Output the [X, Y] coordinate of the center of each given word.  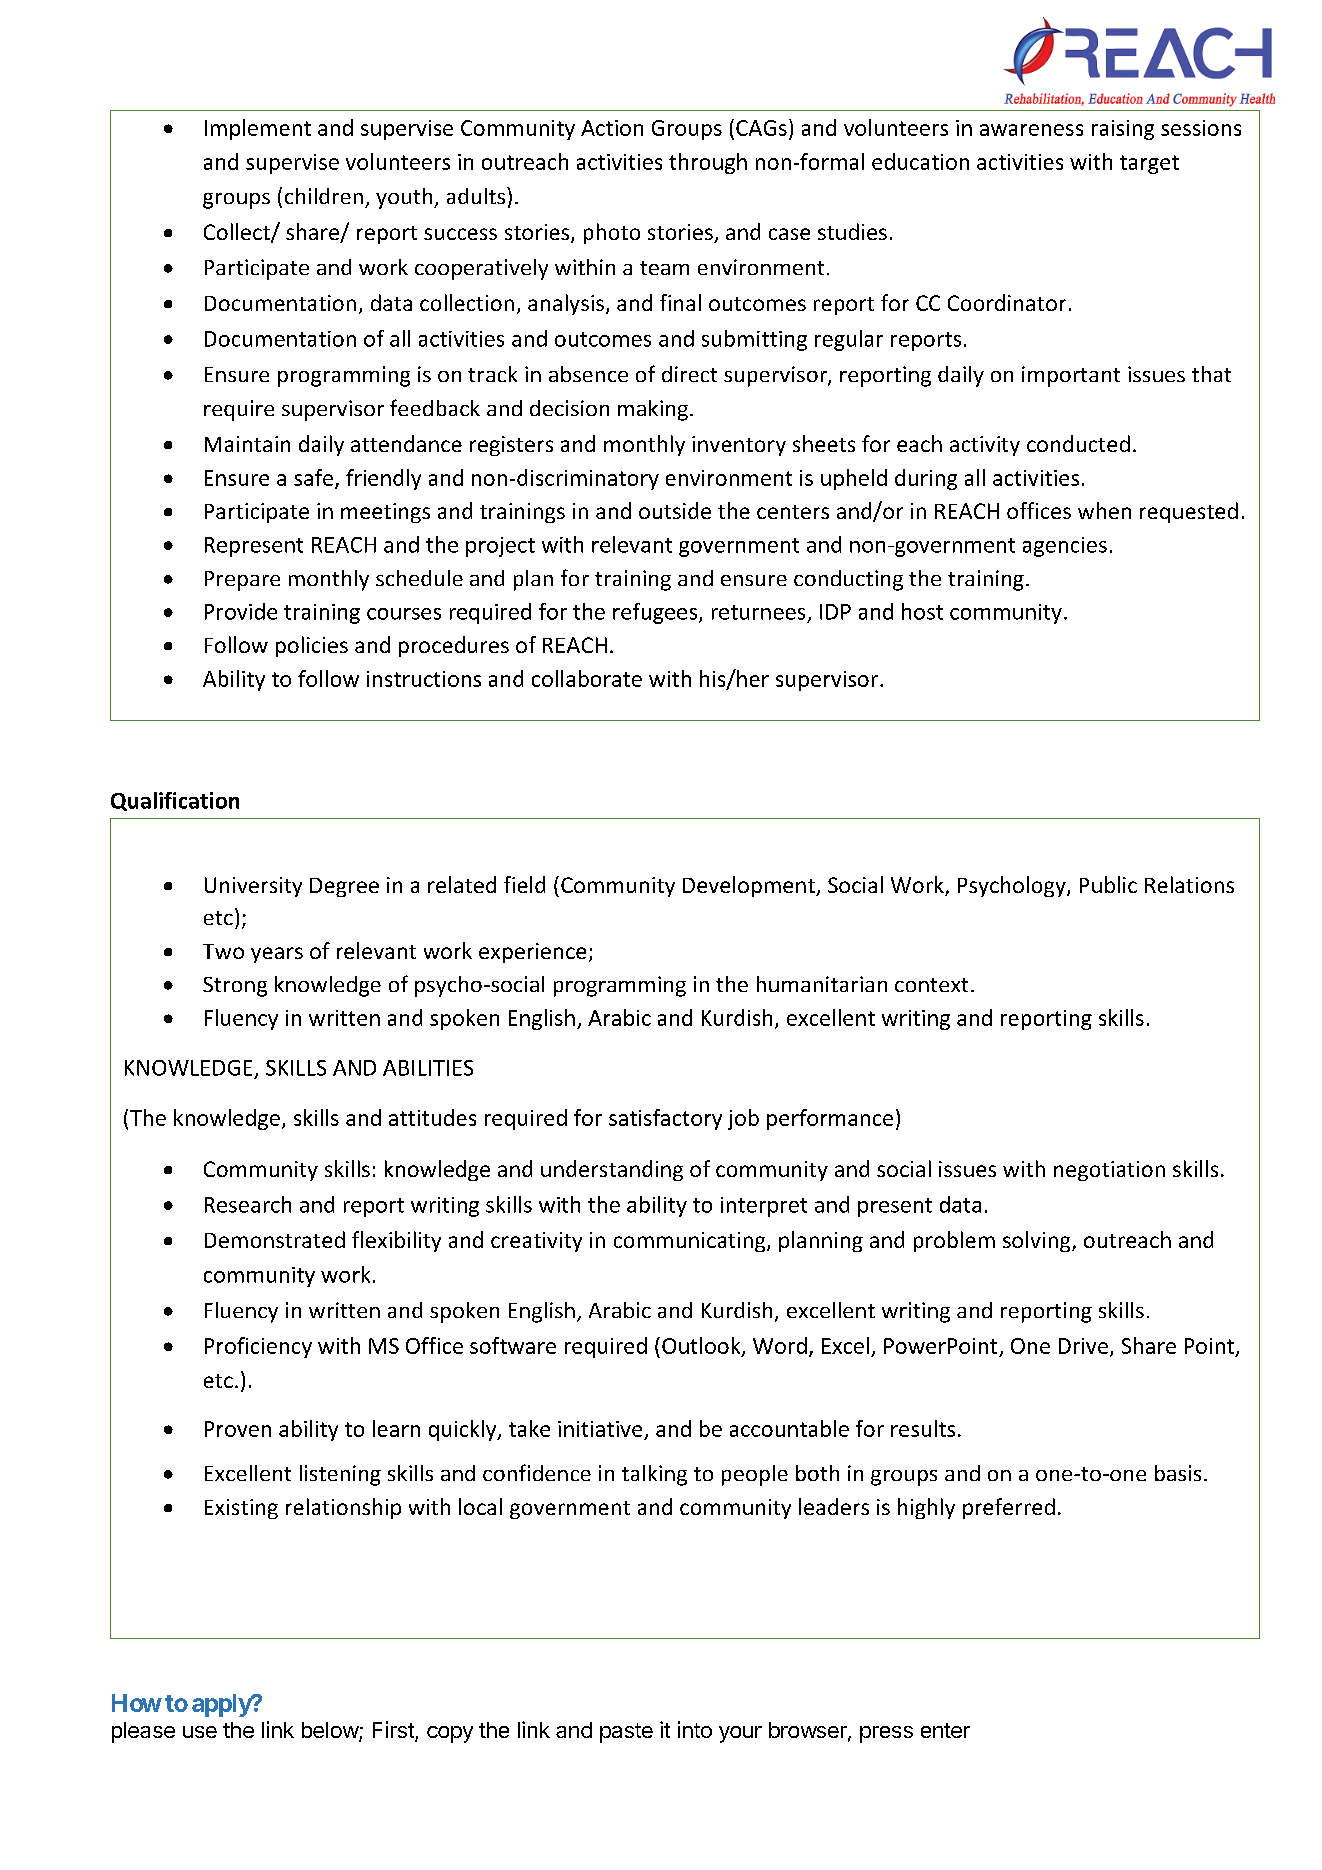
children [324, 196]
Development [750, 886]
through [708, 163]
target [1149, 164]
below [331, 1731]
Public [1108, 884]
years [277, 955]
